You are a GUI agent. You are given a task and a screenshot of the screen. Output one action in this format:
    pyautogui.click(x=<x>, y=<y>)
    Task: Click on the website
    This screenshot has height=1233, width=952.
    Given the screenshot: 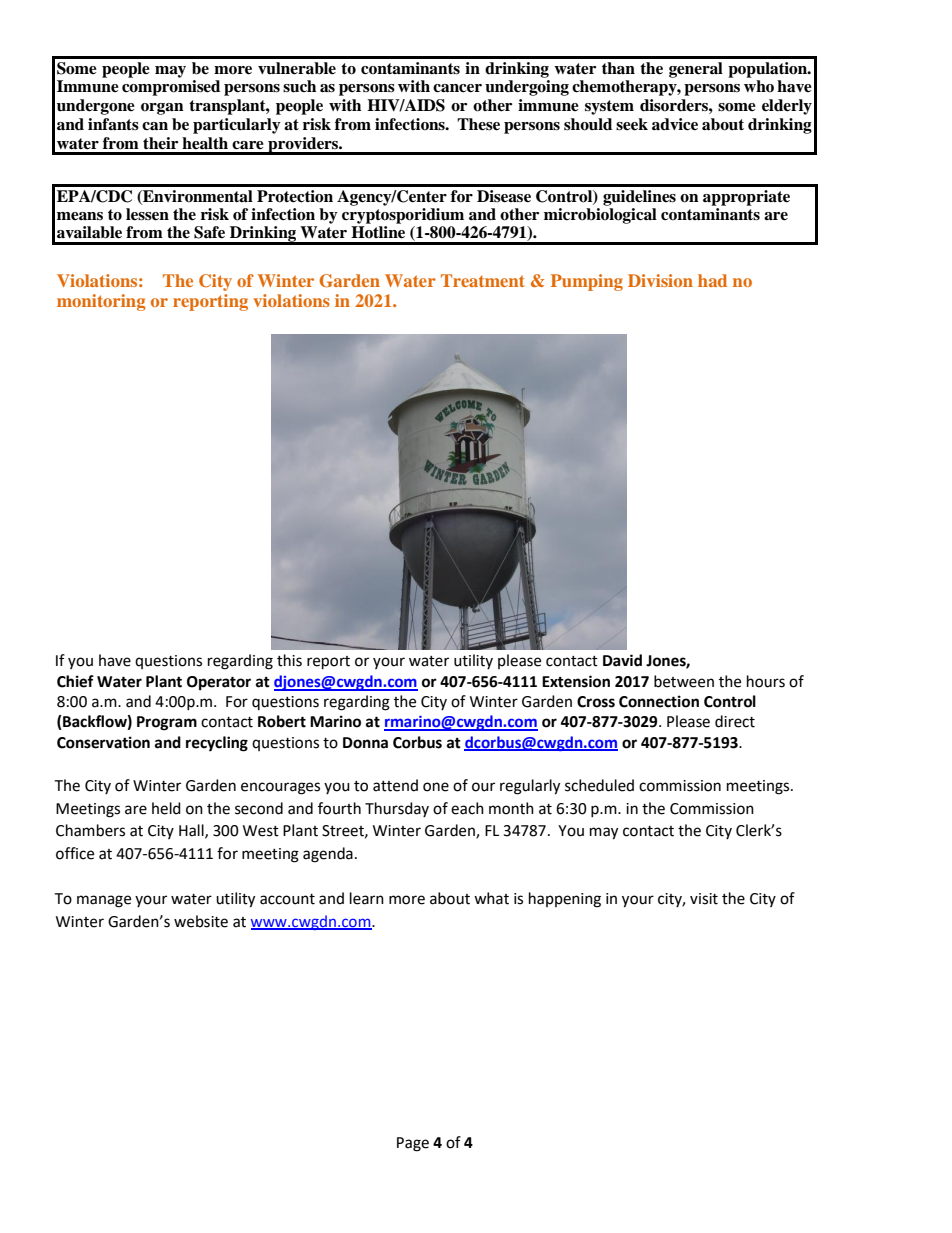 What is the action you would take?
    pyautogui.click(x=201, y=921)
